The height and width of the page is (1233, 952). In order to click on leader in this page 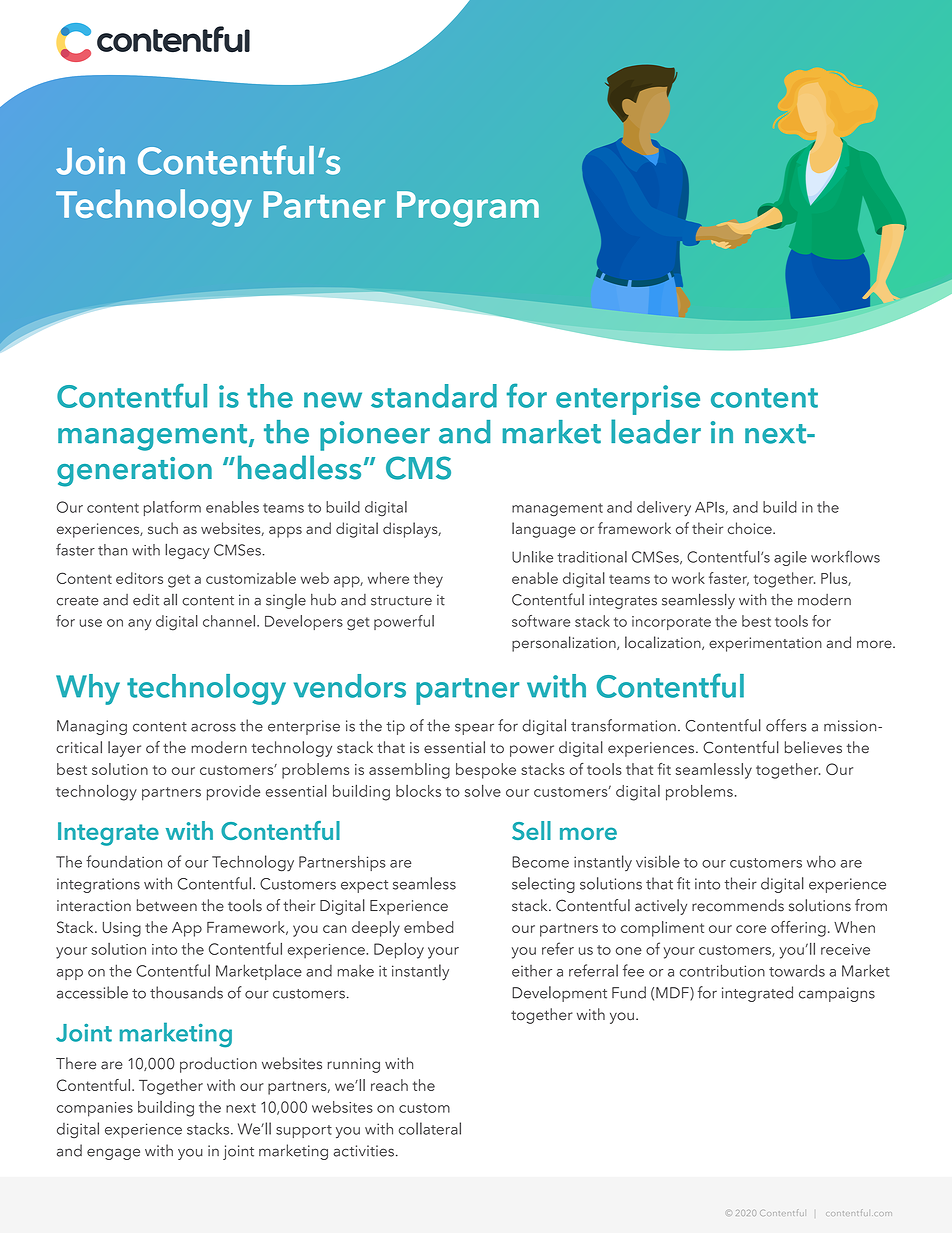, I will do `click(656, 431)`.
